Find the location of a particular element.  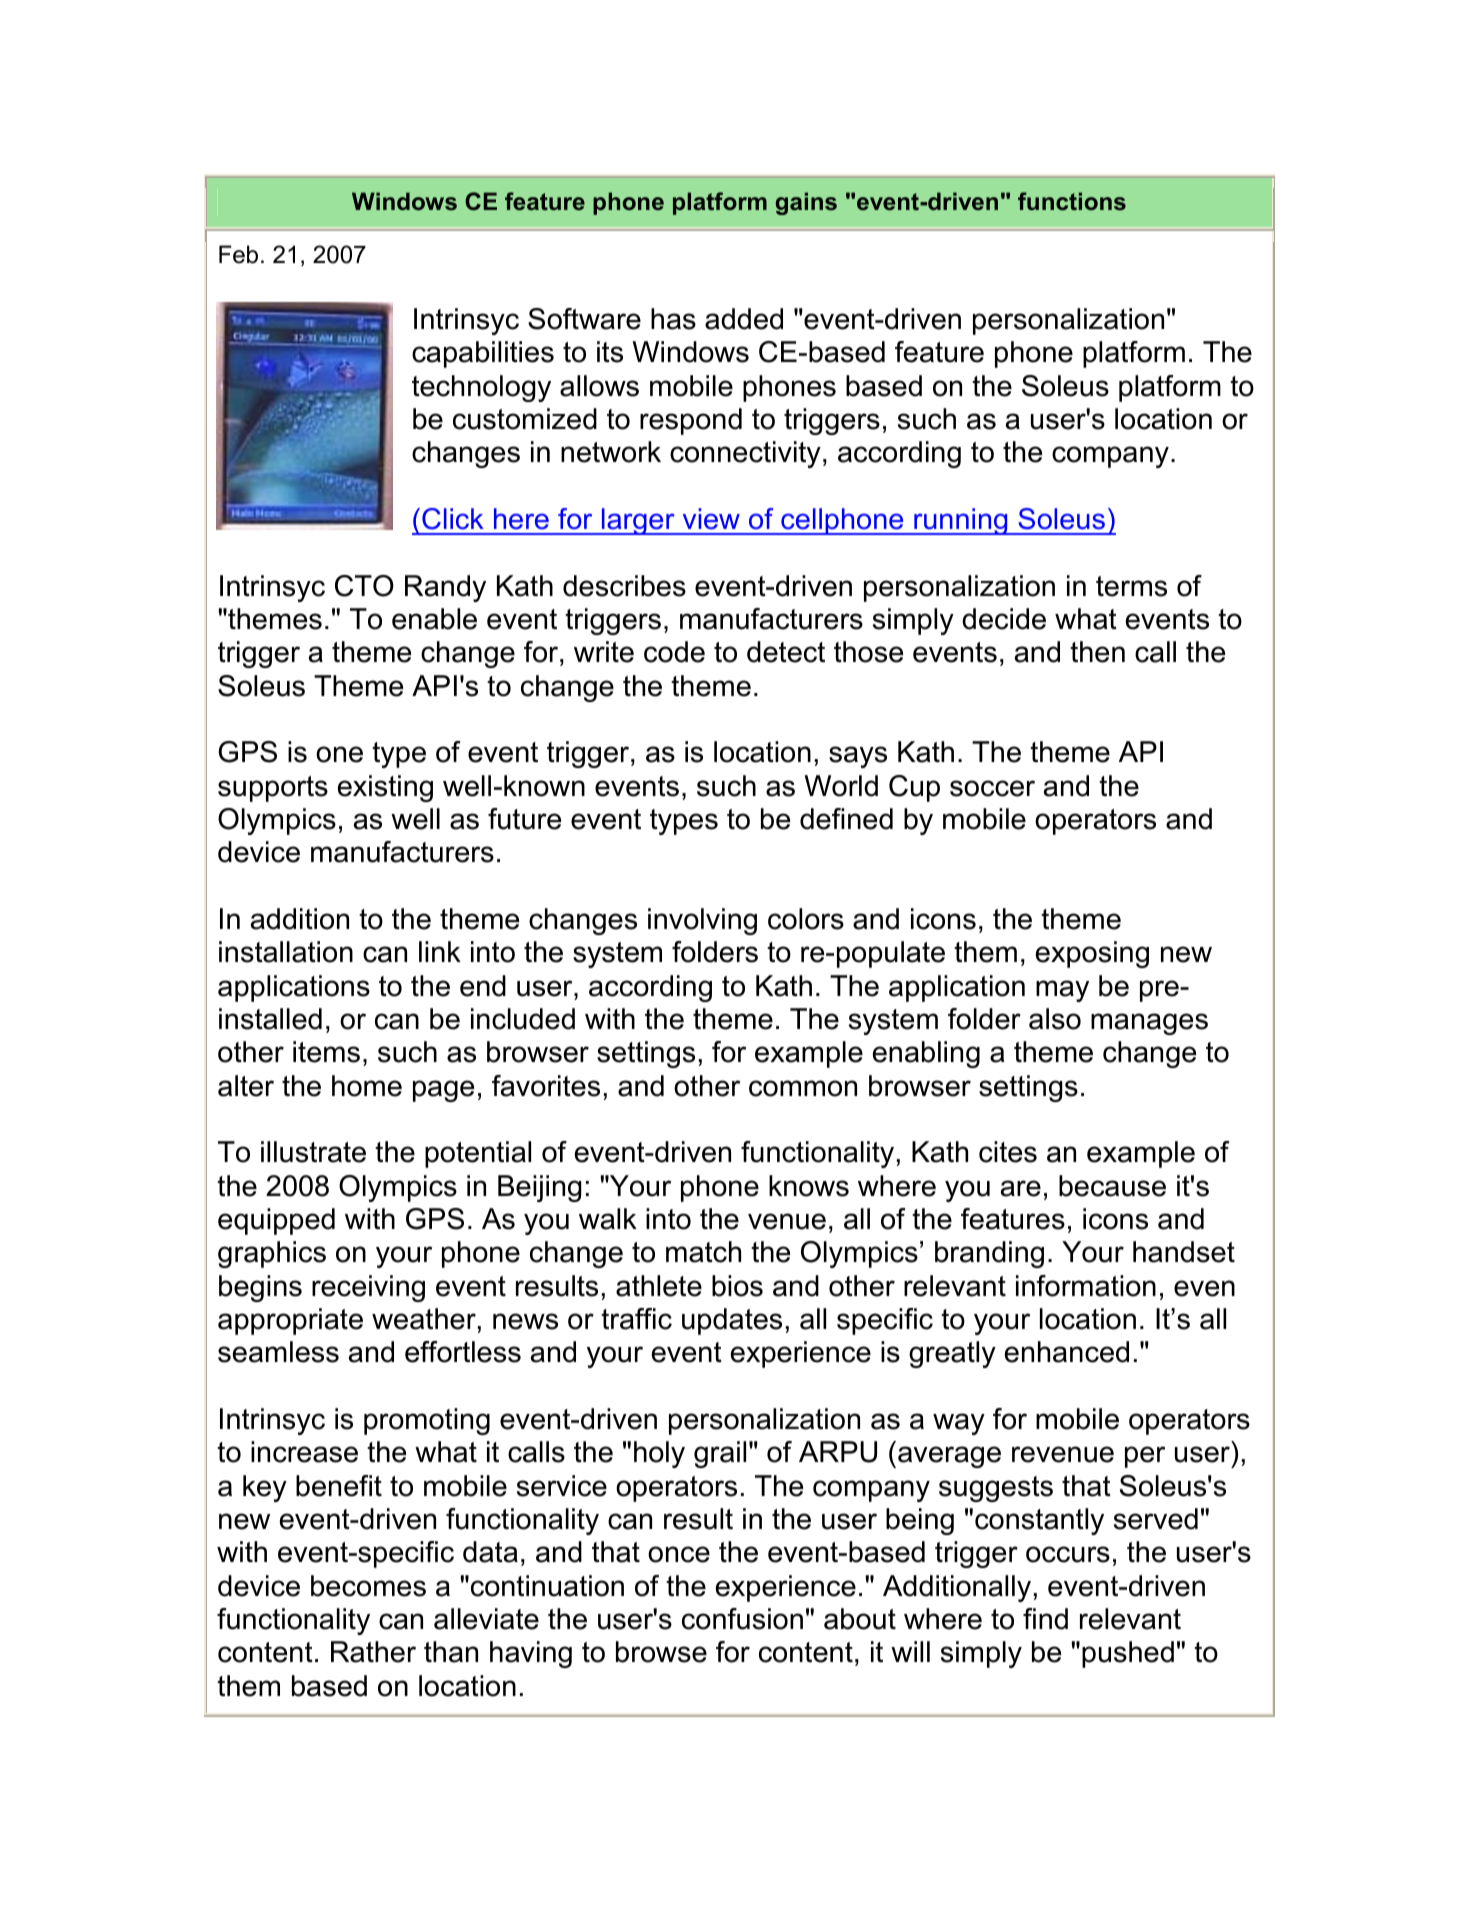

match is located at coordinates (703, 1252).
